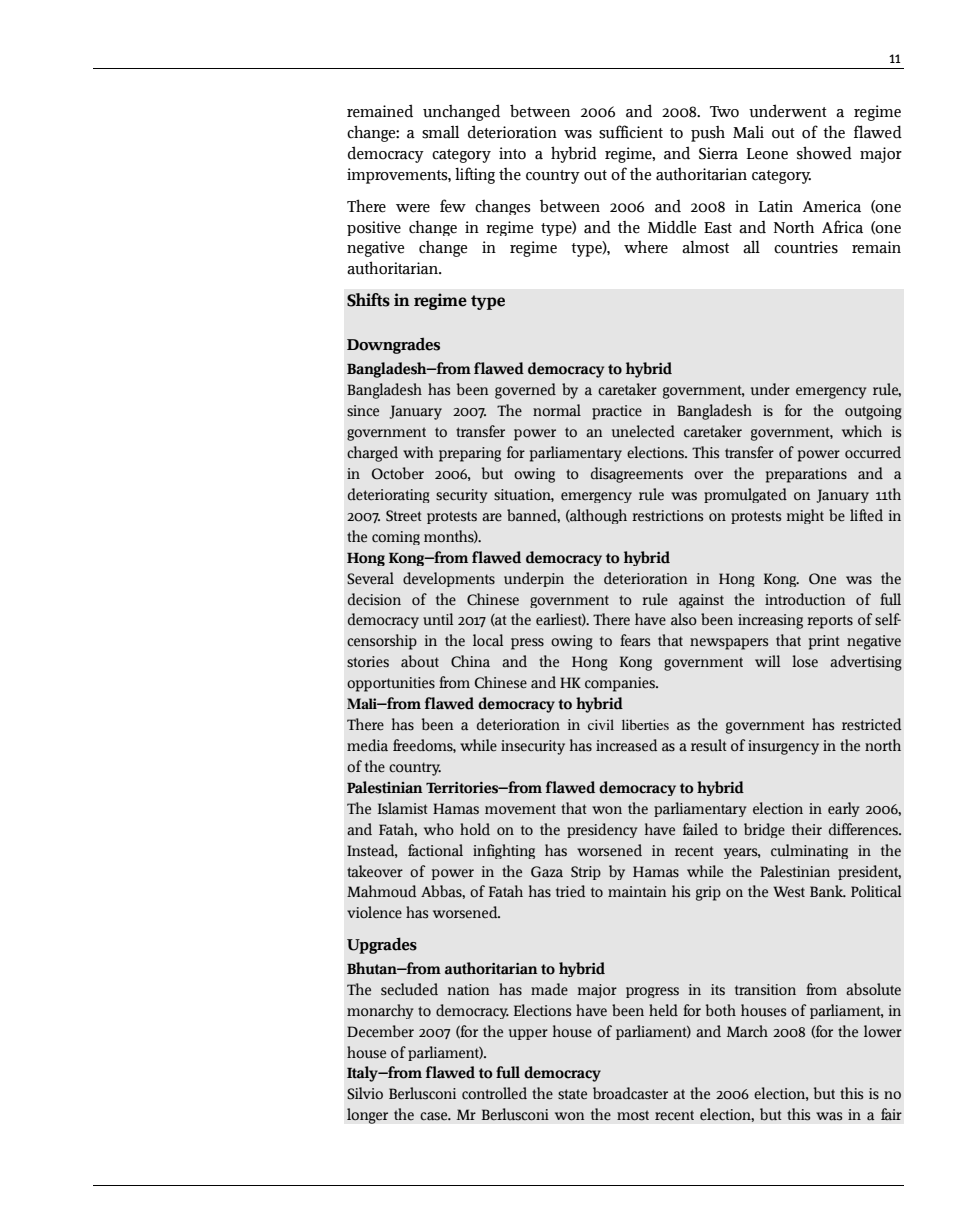 The width and height of the screenshot is (958, 1232). What do you see at coordinates (365, 1093) in the screenshot?
I see `Silvio` at bounding box center [365, 1093].
